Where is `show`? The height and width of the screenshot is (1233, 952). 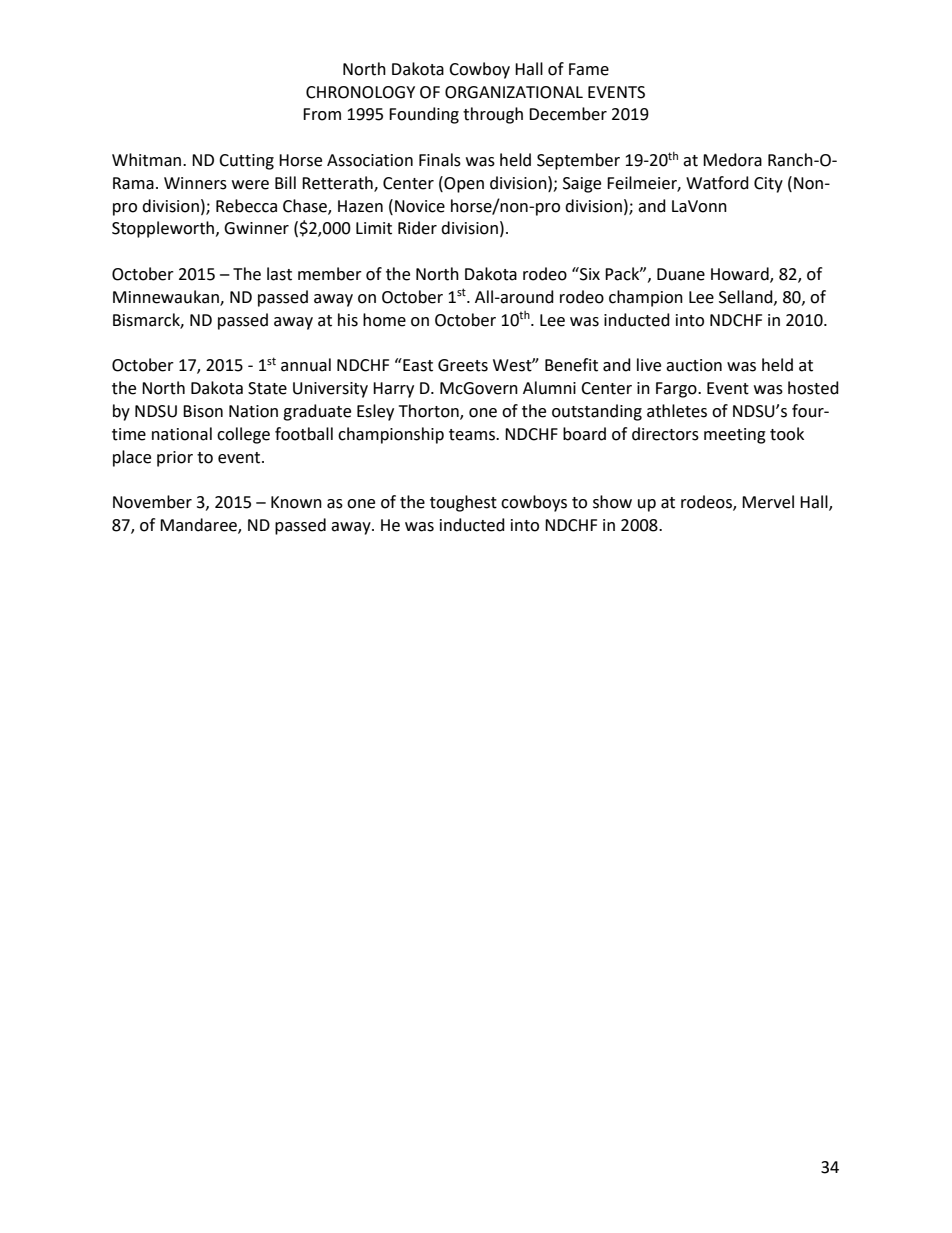
show is located at coordinates (612, 502).
